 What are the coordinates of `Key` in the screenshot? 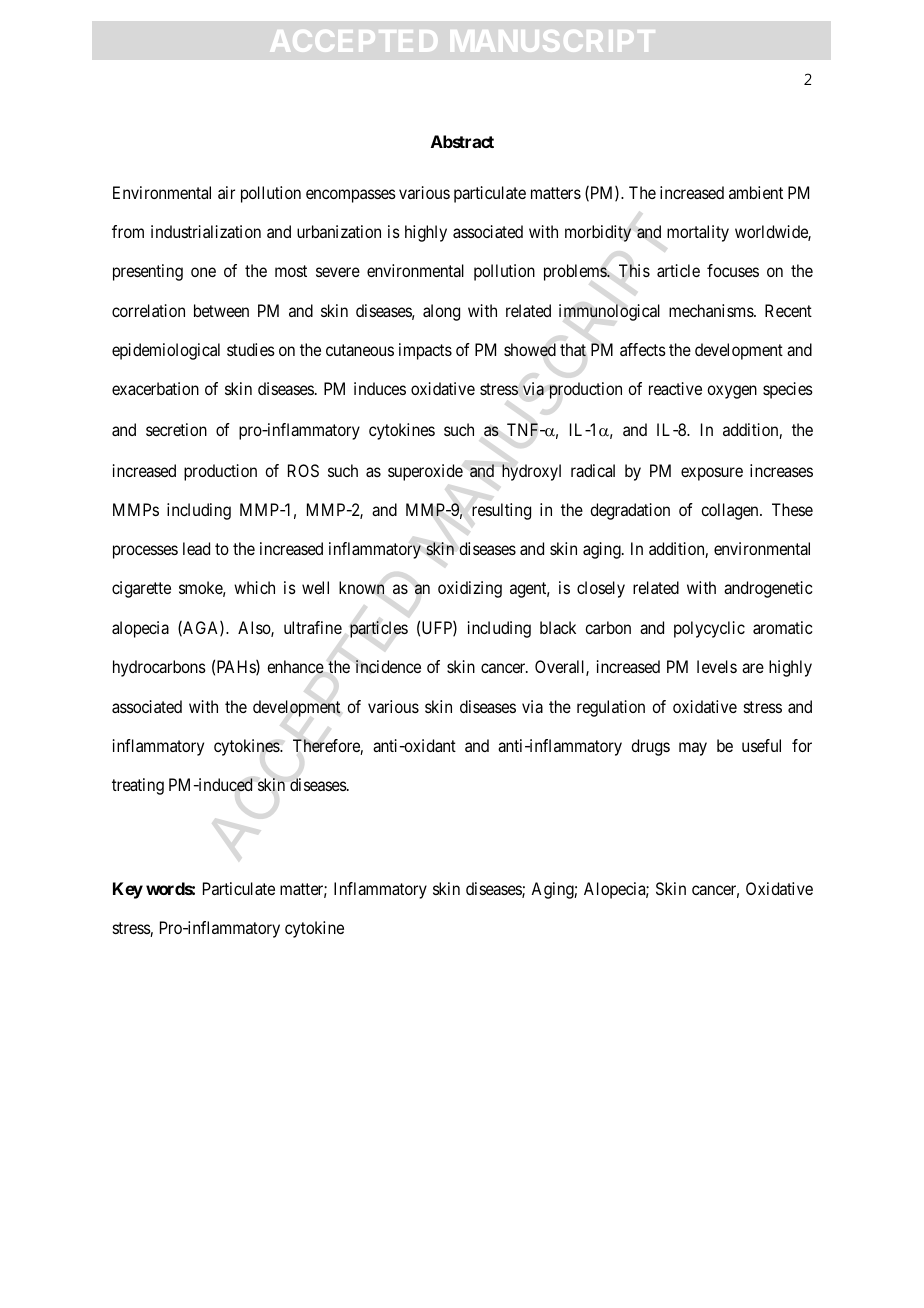 It's located at (128, 890).
